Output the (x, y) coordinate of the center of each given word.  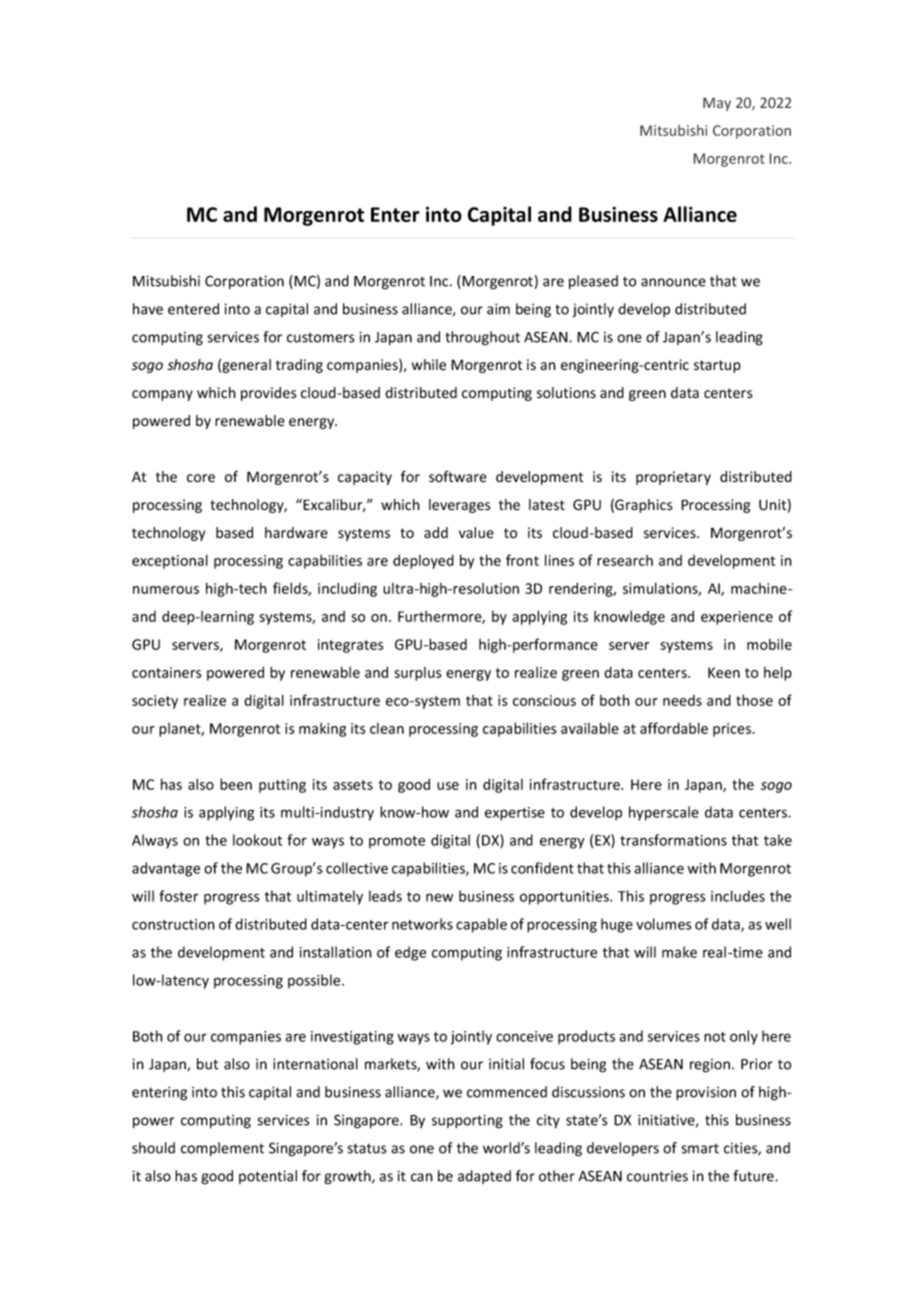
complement (222, 1149)
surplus (418, 674)
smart (700, 1149)
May (717, 104)
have (148, 309)
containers (167, 672)
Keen (724, 672)
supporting (467, 1121)
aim (498, 309)
